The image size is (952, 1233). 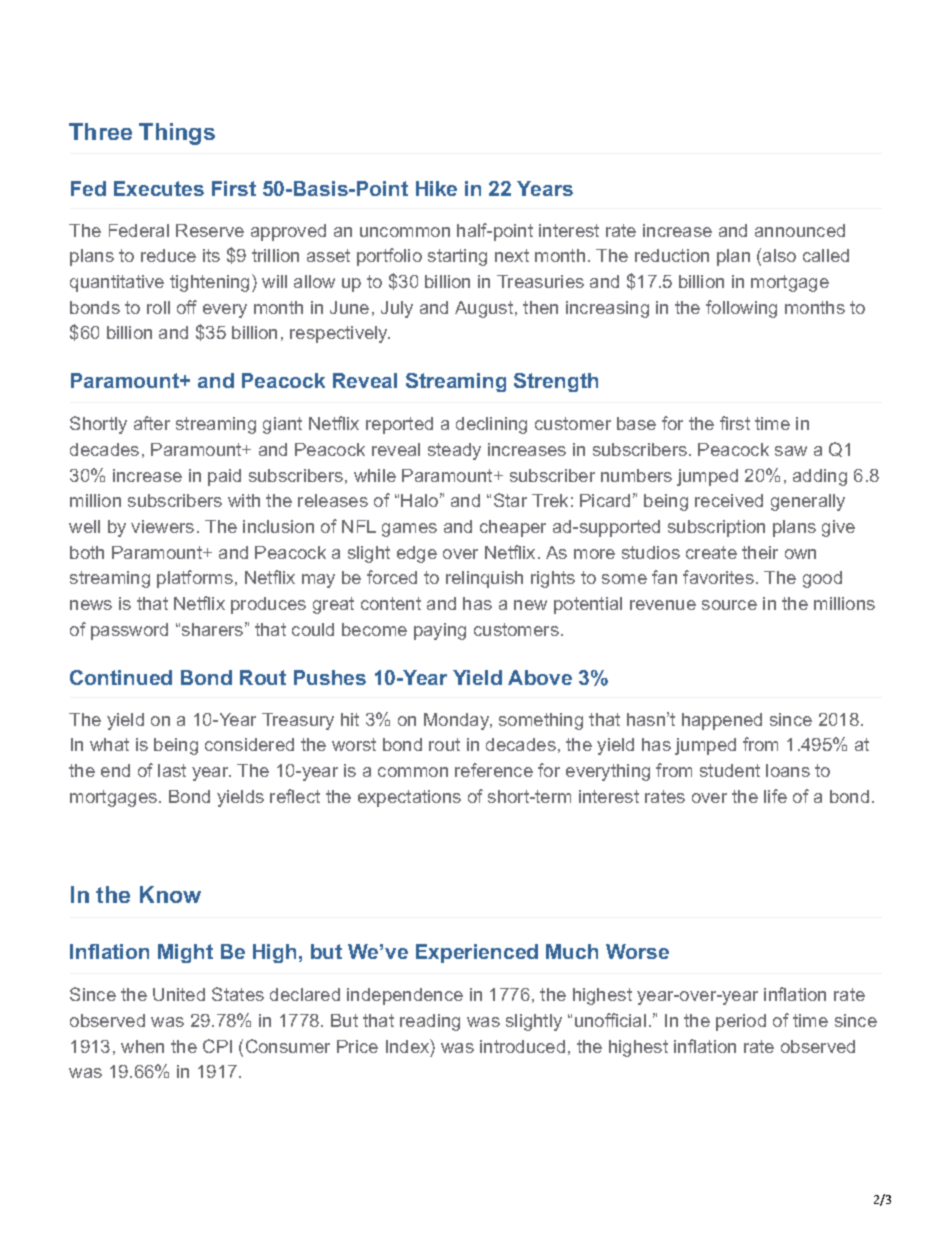 I want to click on after, so click(x=152, y=423).
